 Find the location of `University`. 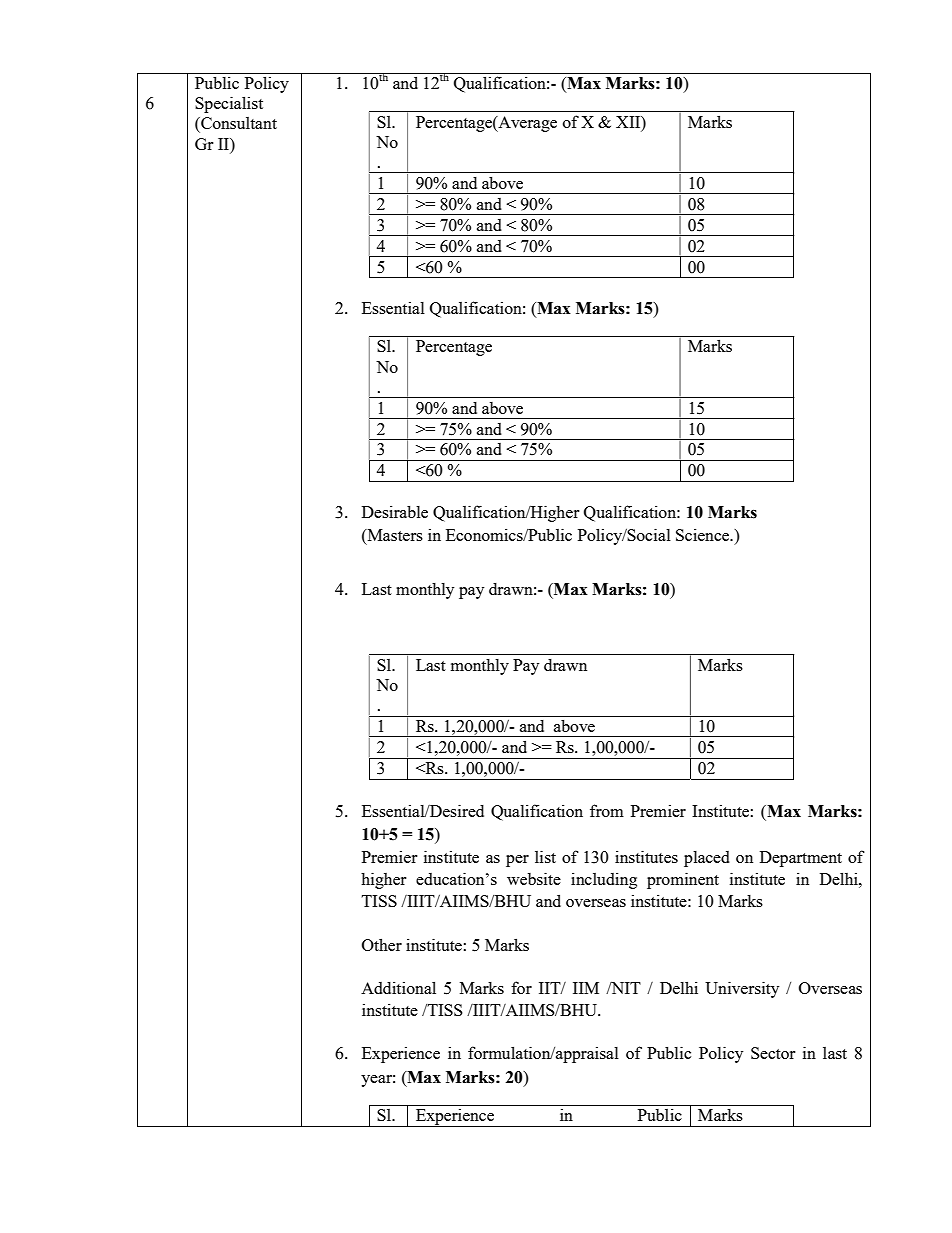

University is located at coordinates (742, 989).
